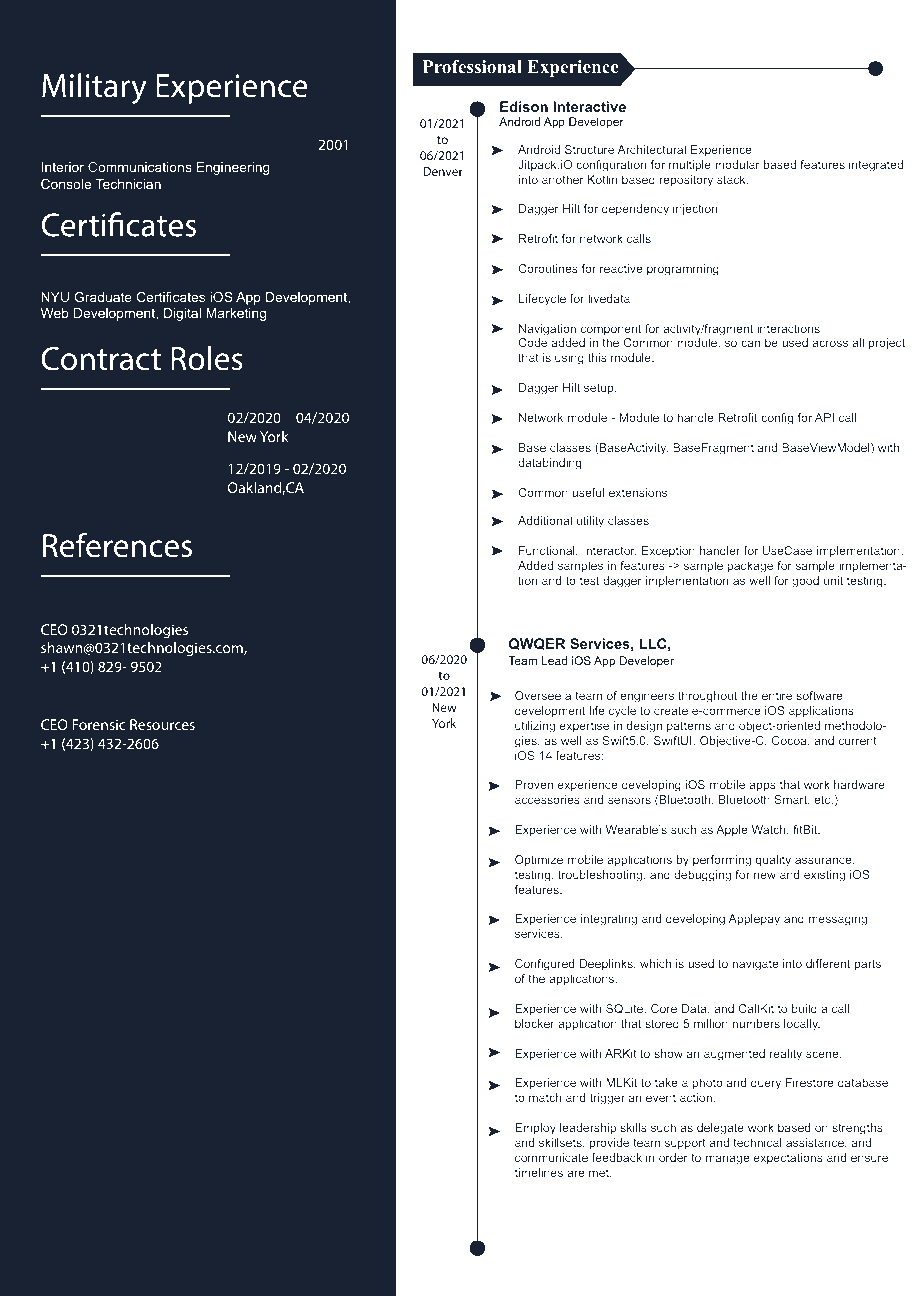 The height and width of the screenshot is (1296, 924). I want to click on assistance, so click(816, 1143).
